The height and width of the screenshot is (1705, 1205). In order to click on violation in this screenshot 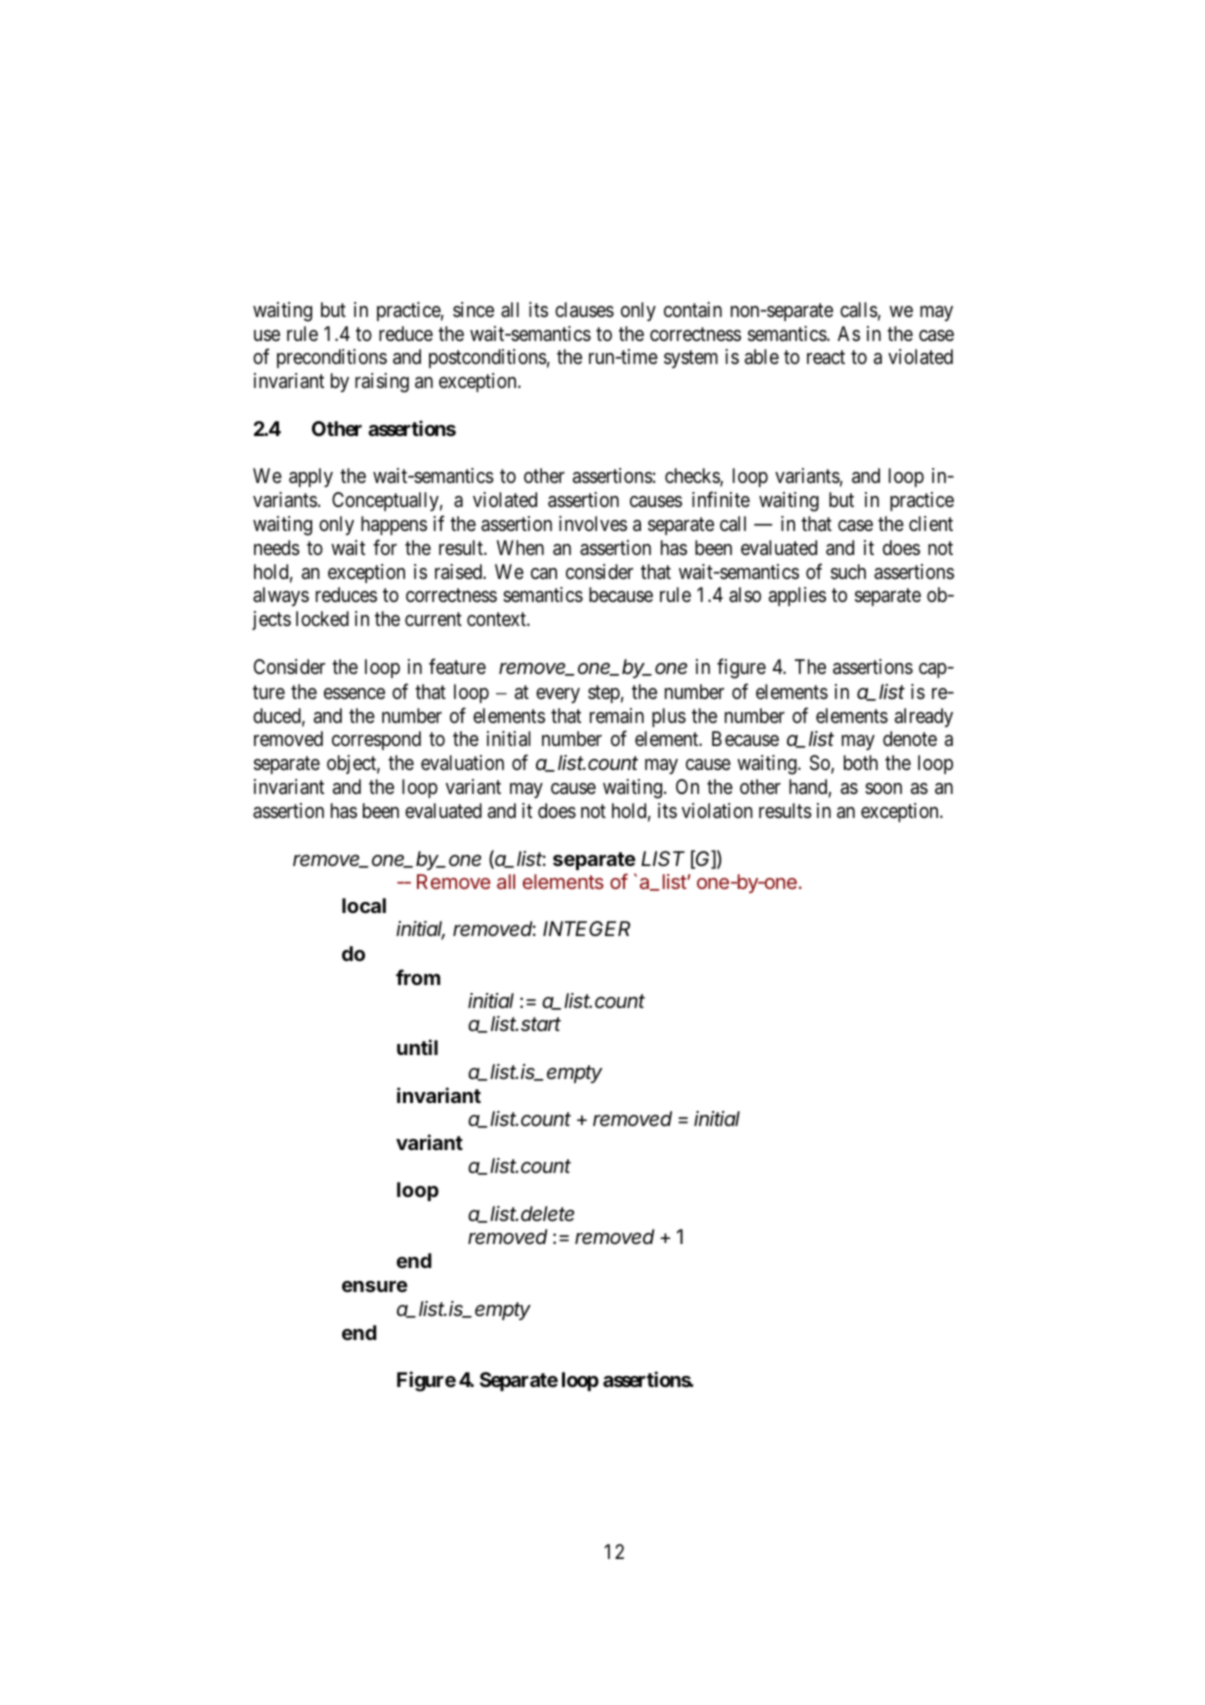, I will do `click(717, 811)`.
